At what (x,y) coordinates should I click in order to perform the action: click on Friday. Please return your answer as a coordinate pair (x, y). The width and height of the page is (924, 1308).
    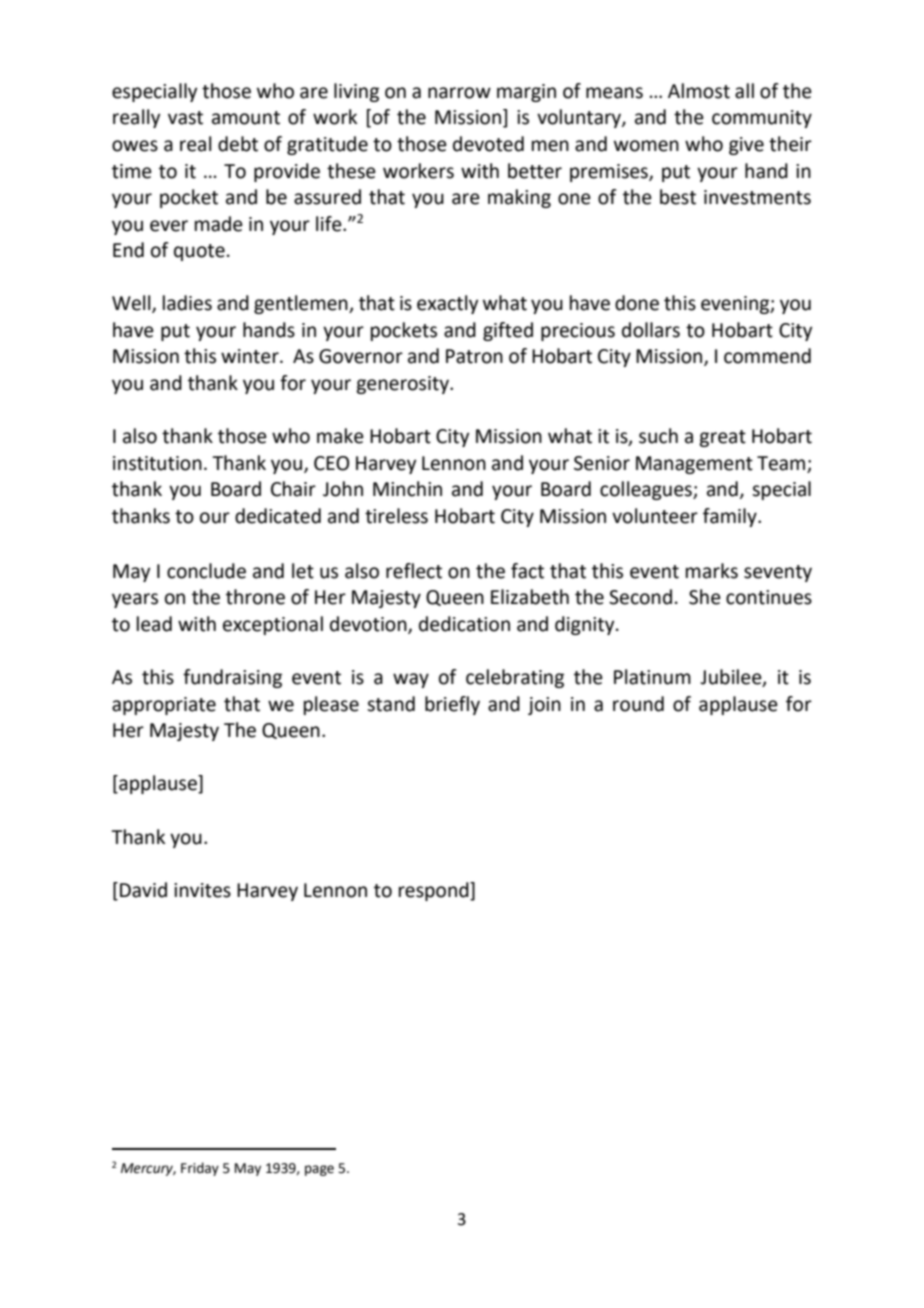
    Looking at the image, I should click on (200, 1169).
